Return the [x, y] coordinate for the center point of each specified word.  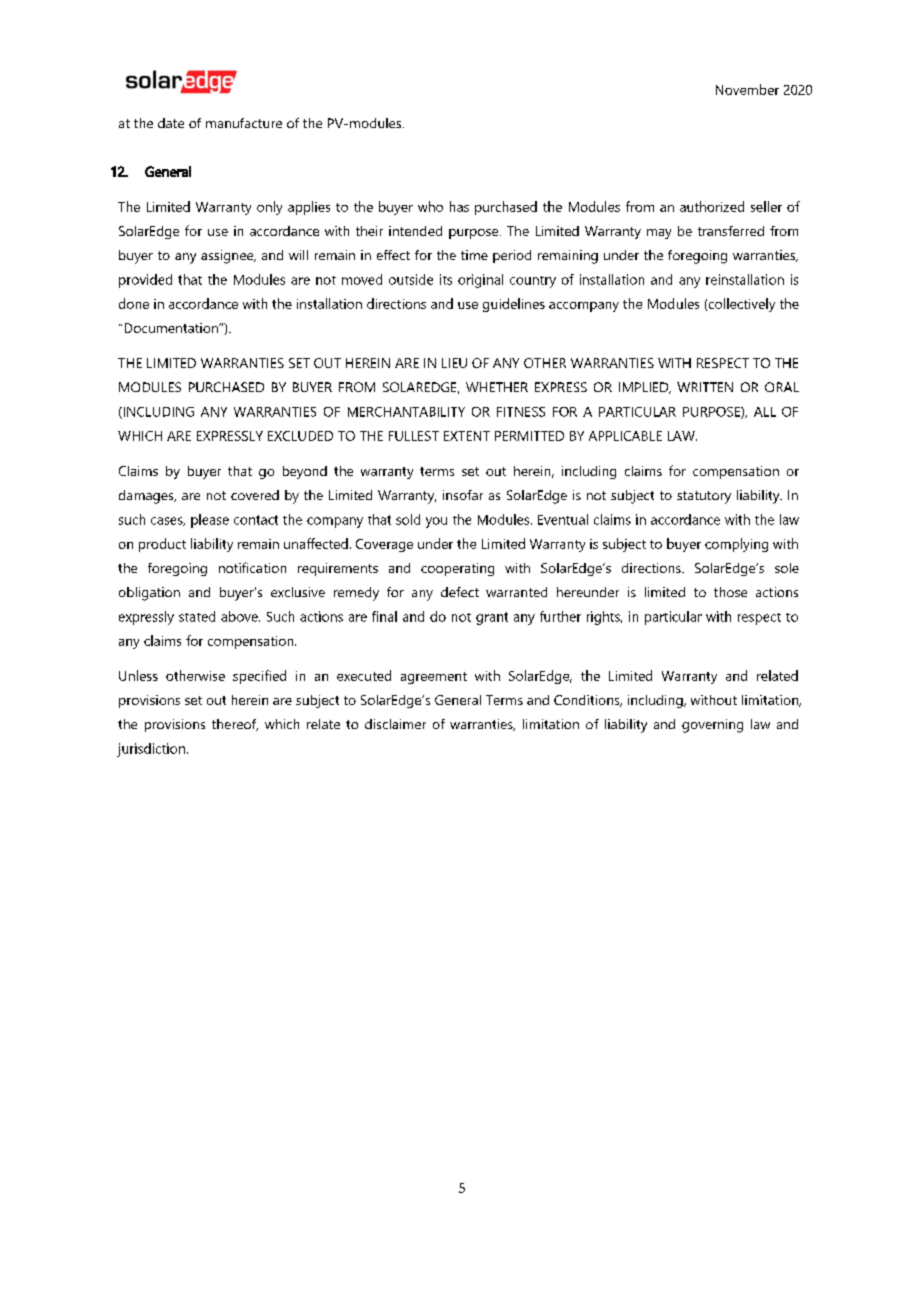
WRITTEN [705, 387]
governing [712, 726]
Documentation [172, 328]
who [430, 206]
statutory [704, 497]
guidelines [514, 305]
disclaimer [395, 724]
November [747, 89]
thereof [235, 725]
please [210, 521]
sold [408, 519]
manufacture [244, 123]
